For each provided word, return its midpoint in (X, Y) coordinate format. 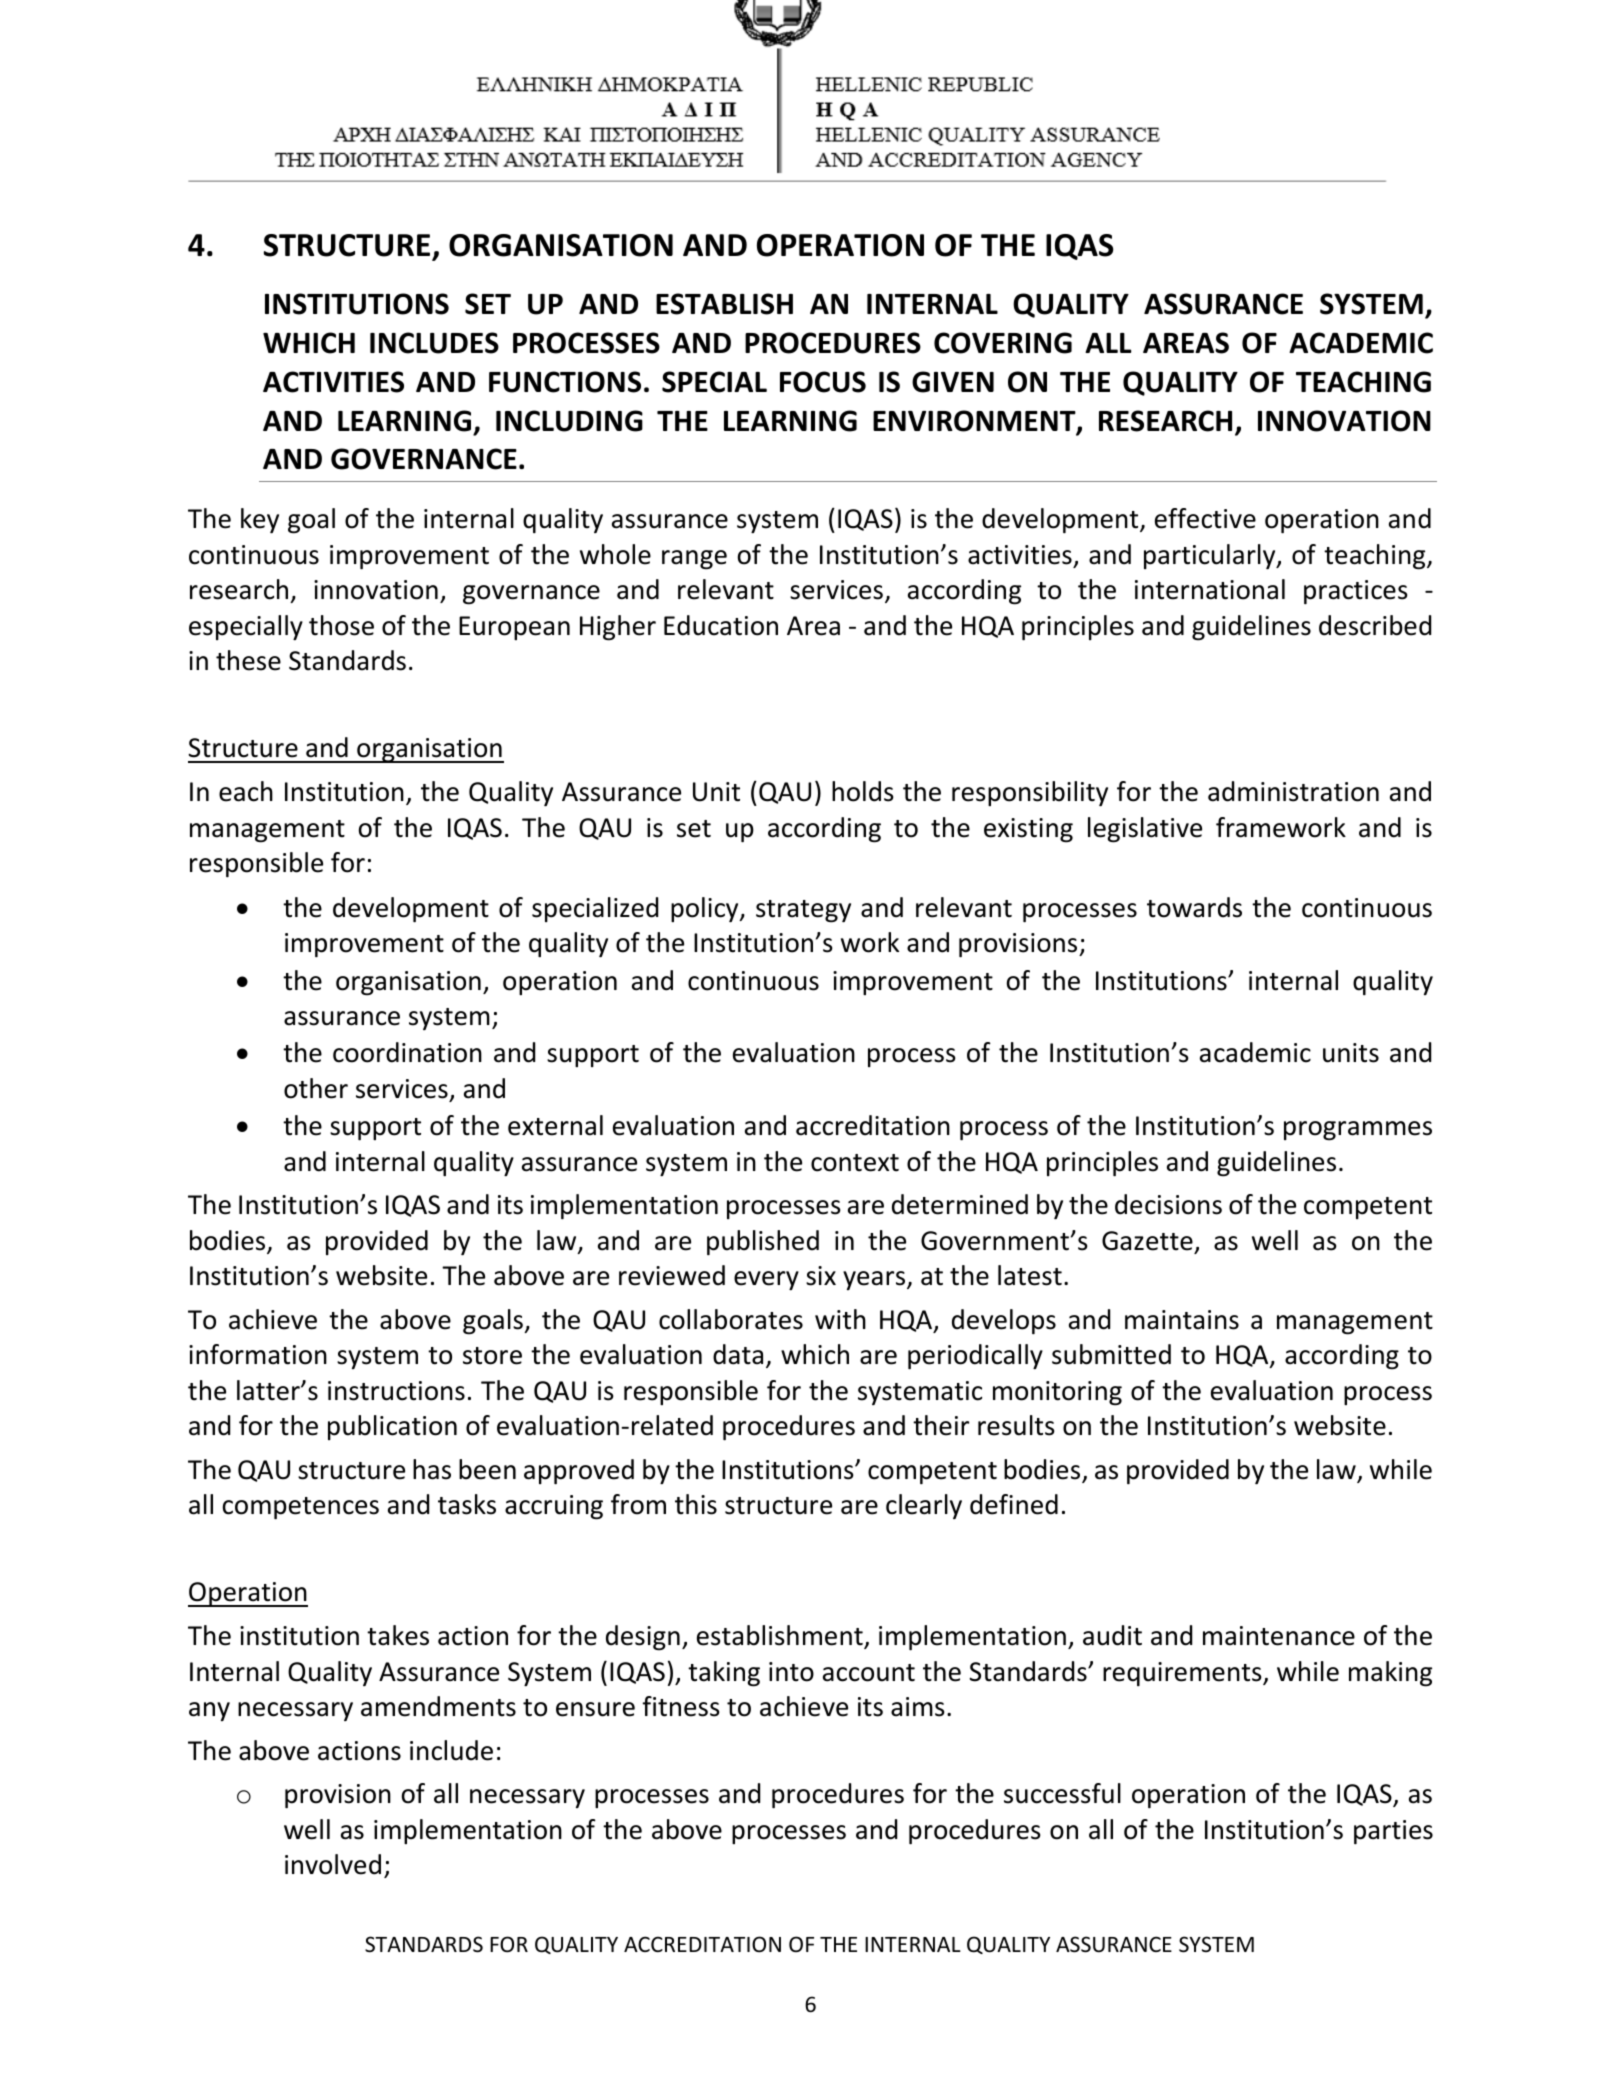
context (855, 1163)
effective (1205, 518)
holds (863, 791)
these (248, 660)
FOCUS (823, 382)
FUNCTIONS (565, 382)
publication (392, 1427)
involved (333, 1864)
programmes (1358, 1131)
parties (1393, 1832)
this (696, 1504)
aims (918, 1707)
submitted (1111, 1354)
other (316, 1088)
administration (1293, 791)
